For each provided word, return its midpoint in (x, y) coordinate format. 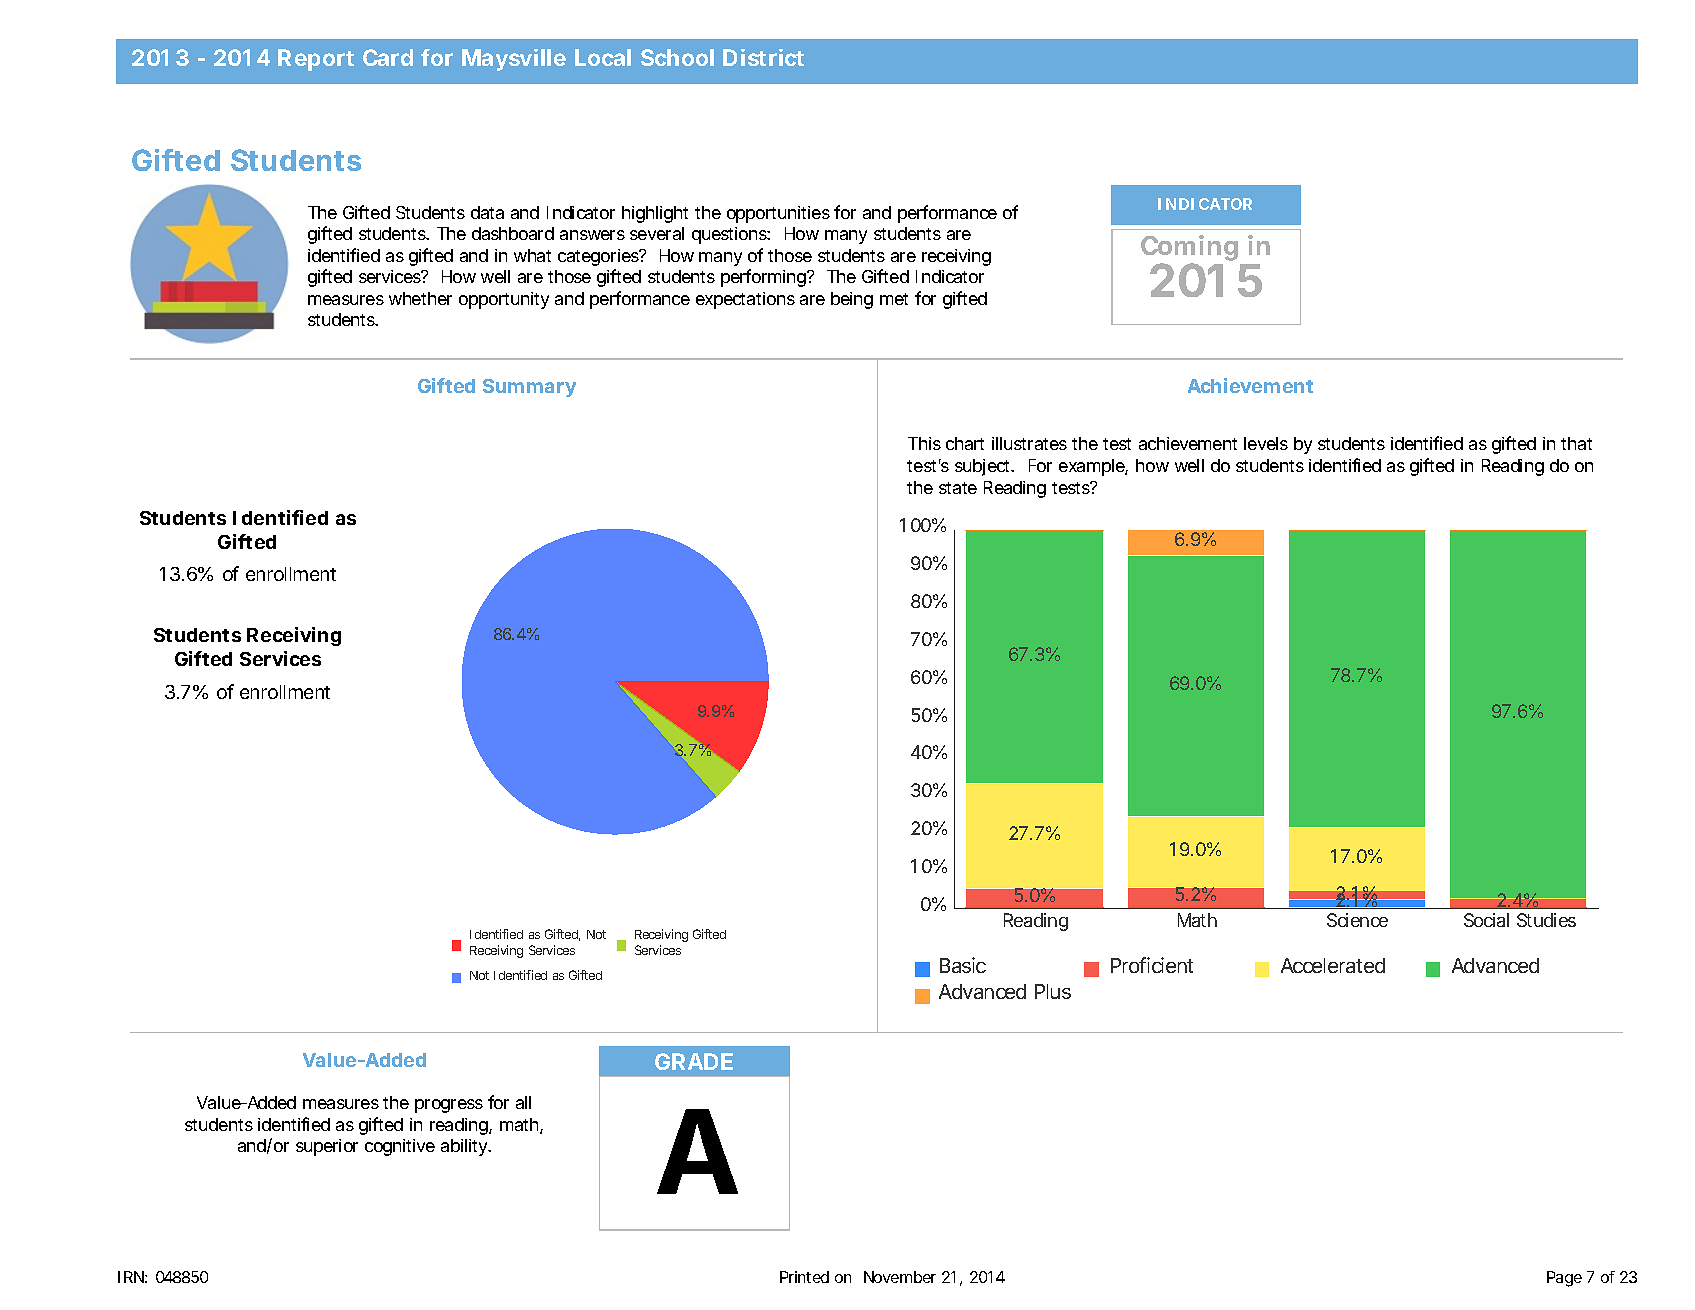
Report (316, 60)
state (958, 488)
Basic (963, 965)
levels (1266, 443)
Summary (529, 388)
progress (449, 1106)
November (900, 1277)
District (763, 57)
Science (1357, 920)
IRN (131, 1277)
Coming (1189, 249)
